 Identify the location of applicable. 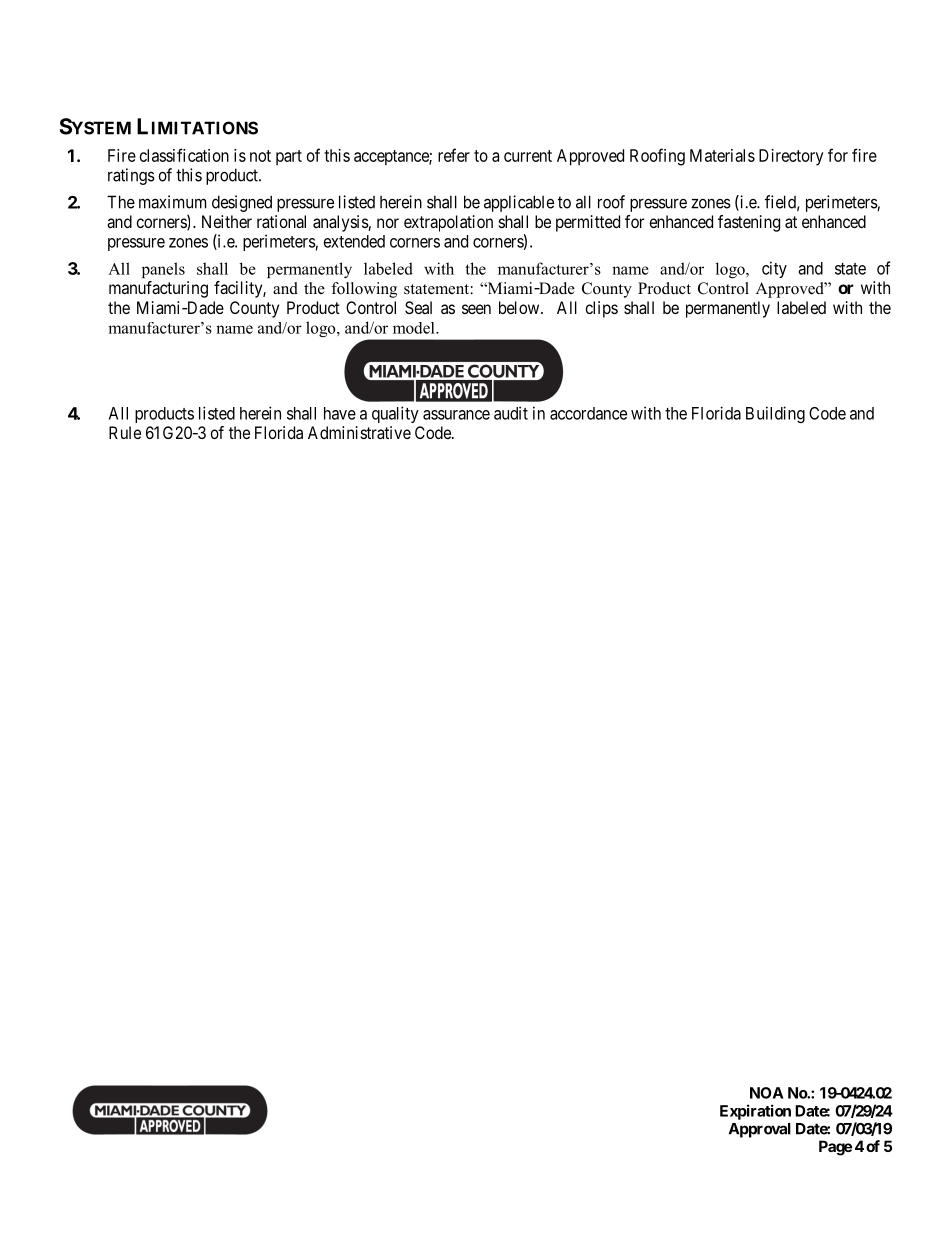
(519, 203).
